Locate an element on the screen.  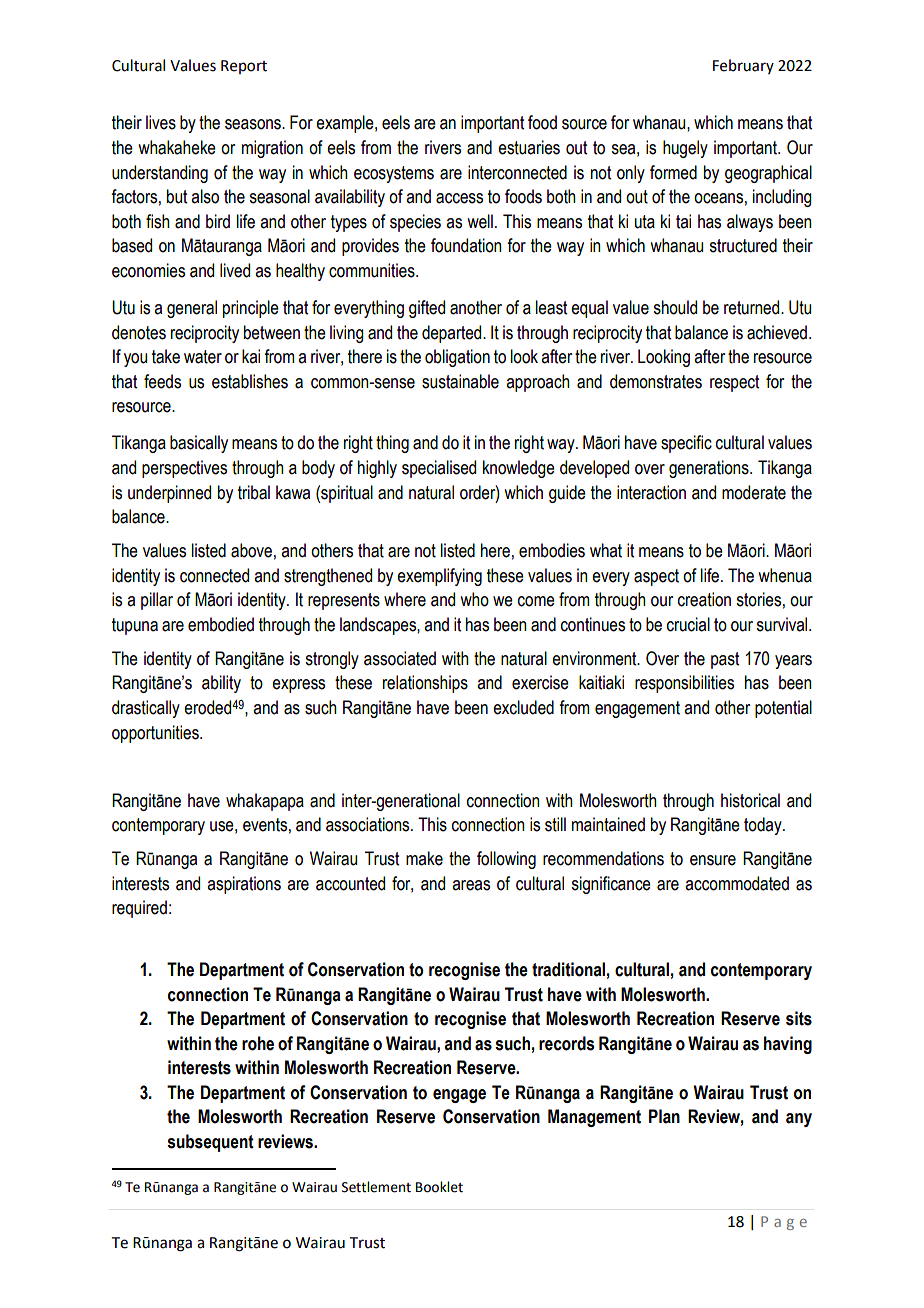
Plan is located at coordinates (664, 1116).
